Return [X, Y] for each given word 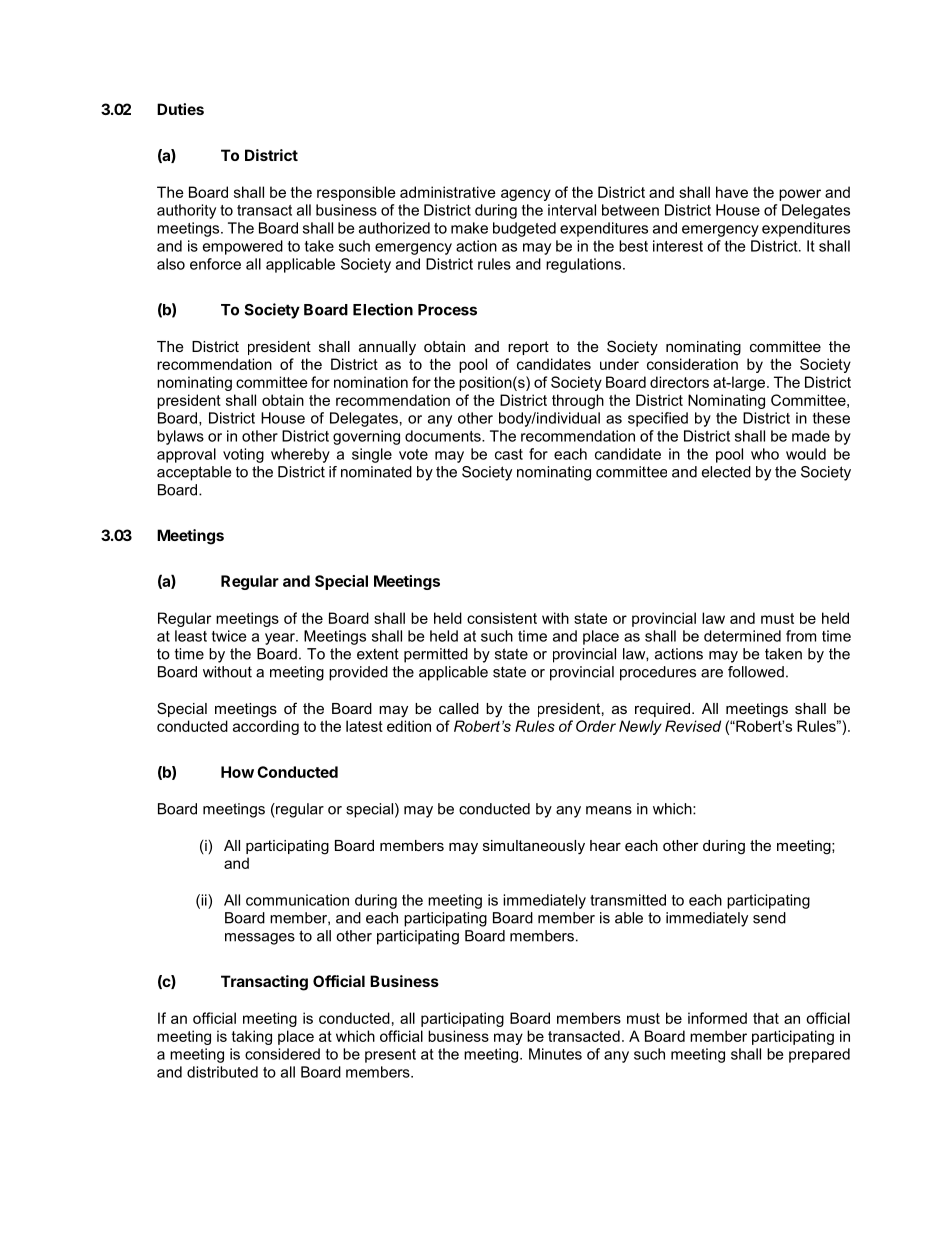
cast [509, 454]
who [765, 454]
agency [526, 195]
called [459, 708]
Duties [180, 109]
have [732, 192]
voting [243, 455]
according [266, 727]
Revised [693, 726]
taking [252, 1037]
